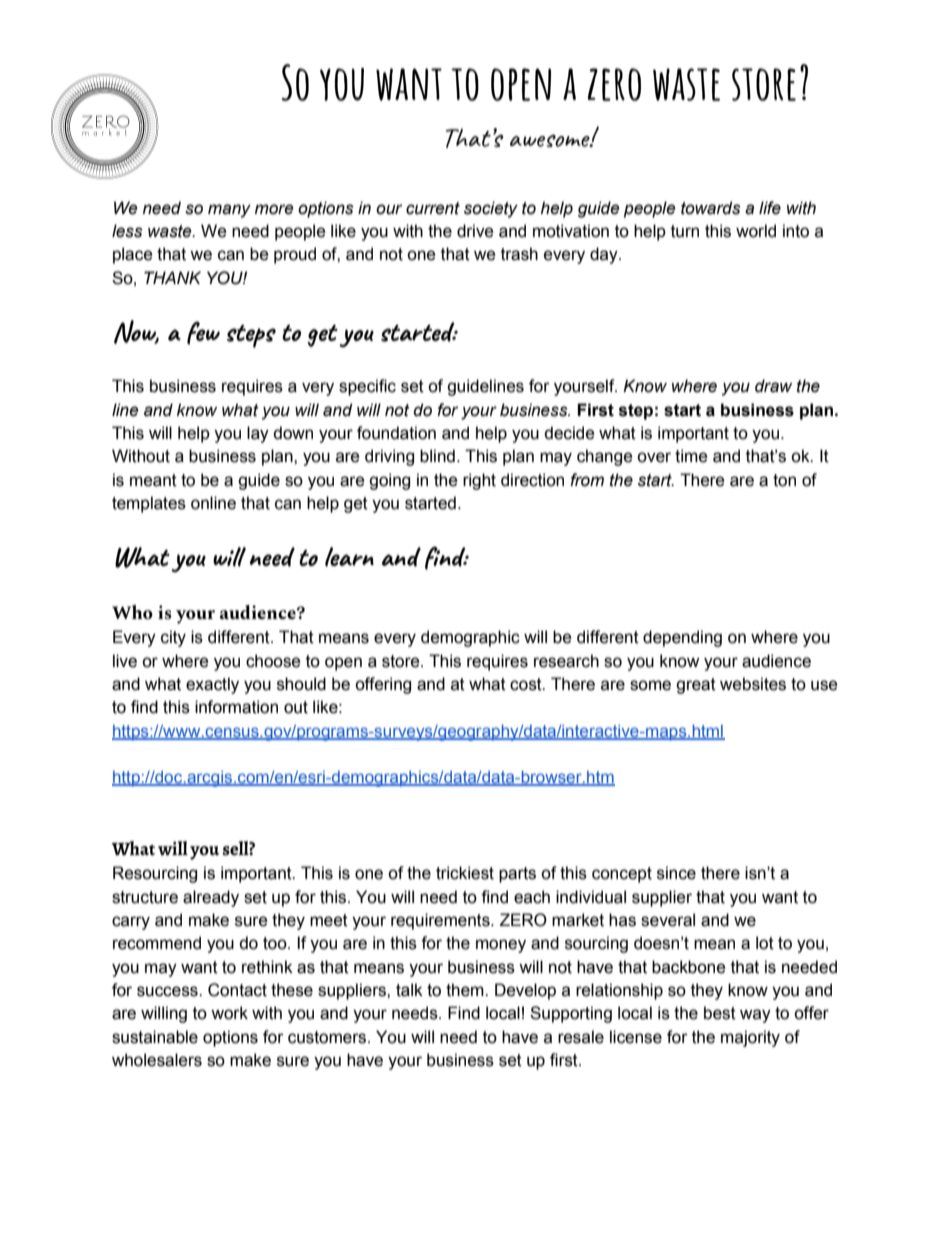 The image size is (952, 1233). I want to click on work, so click(229, 1013).
